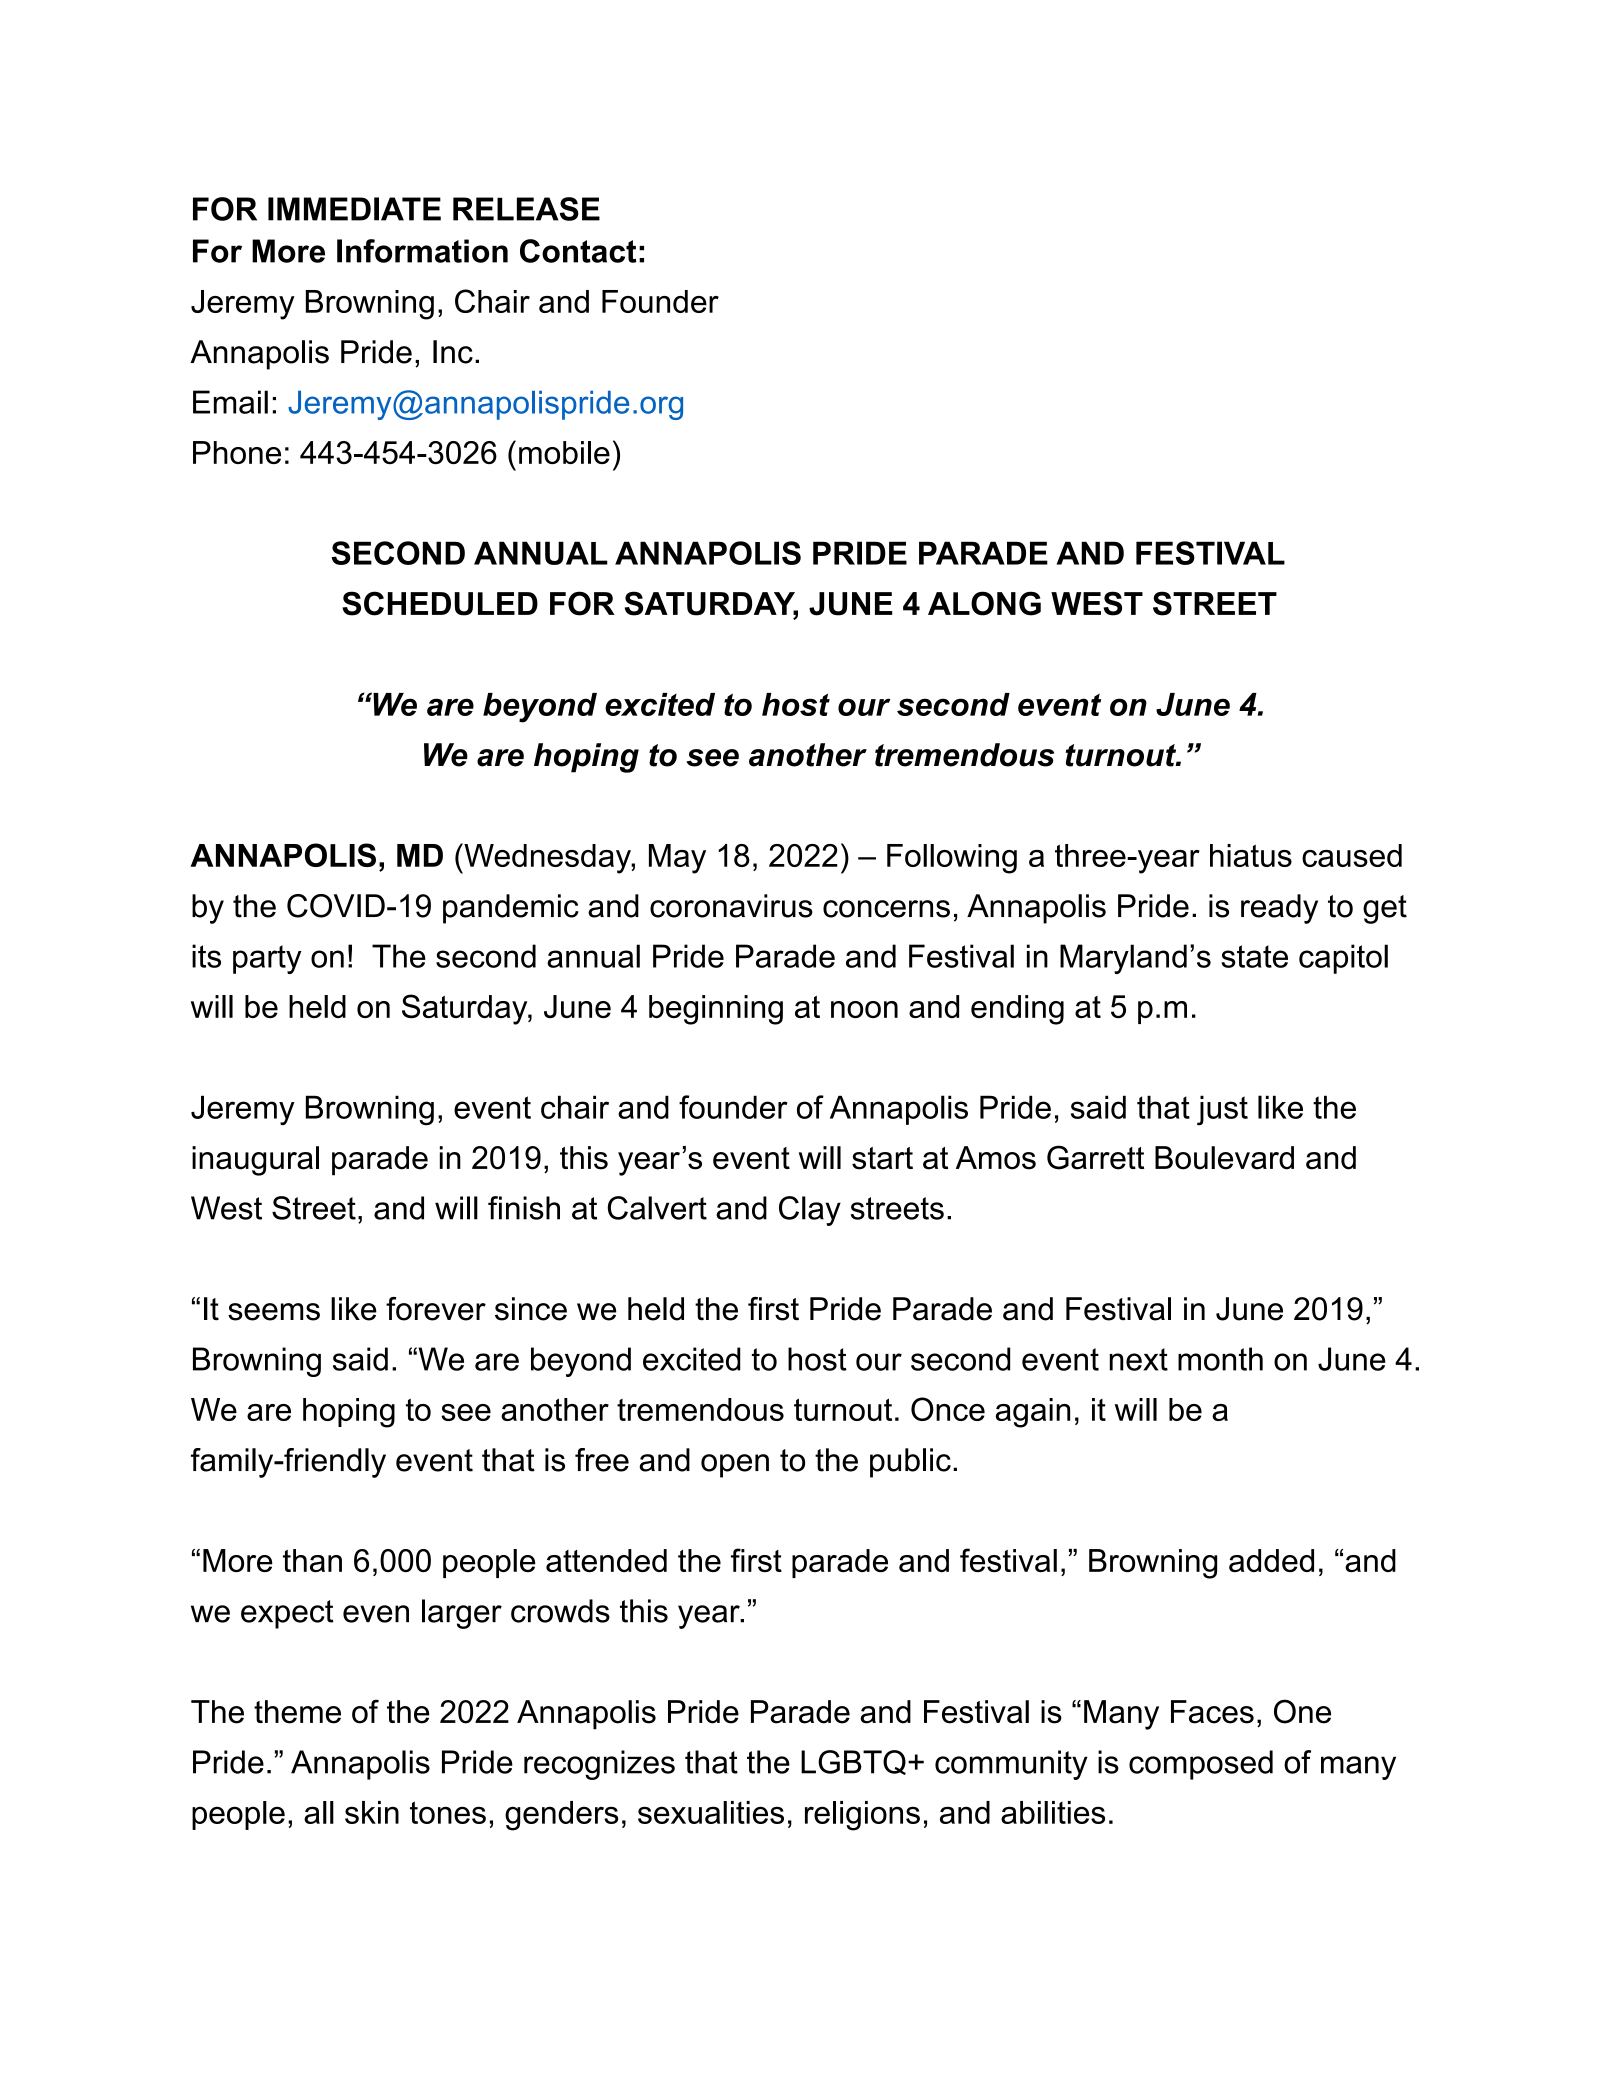 The width and height of the document is (1620, 2096). Describe the element at coordinates (1254, 956) in the document. I see `state` at that location.
